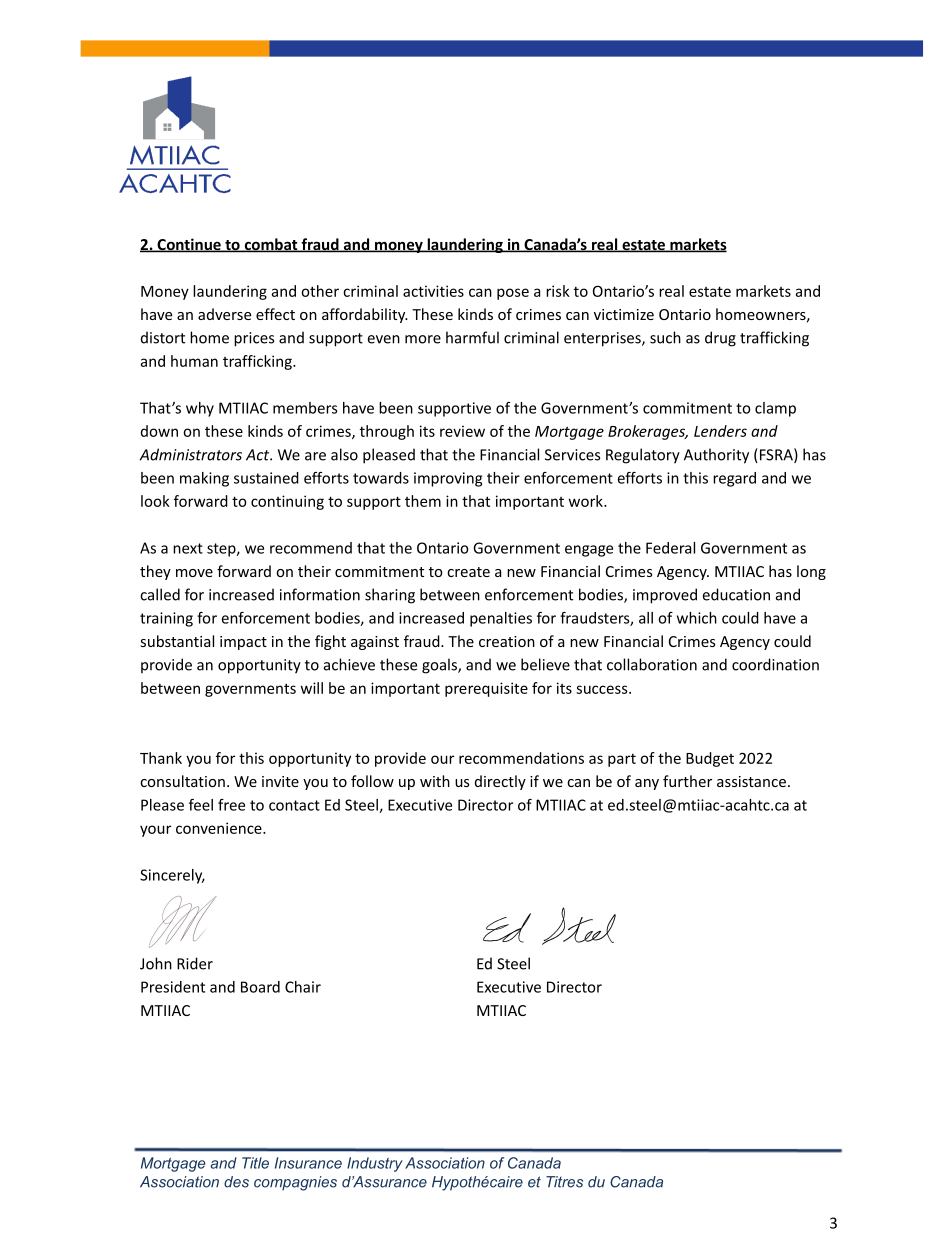  I want to click on harmful, so click(472, 337).
